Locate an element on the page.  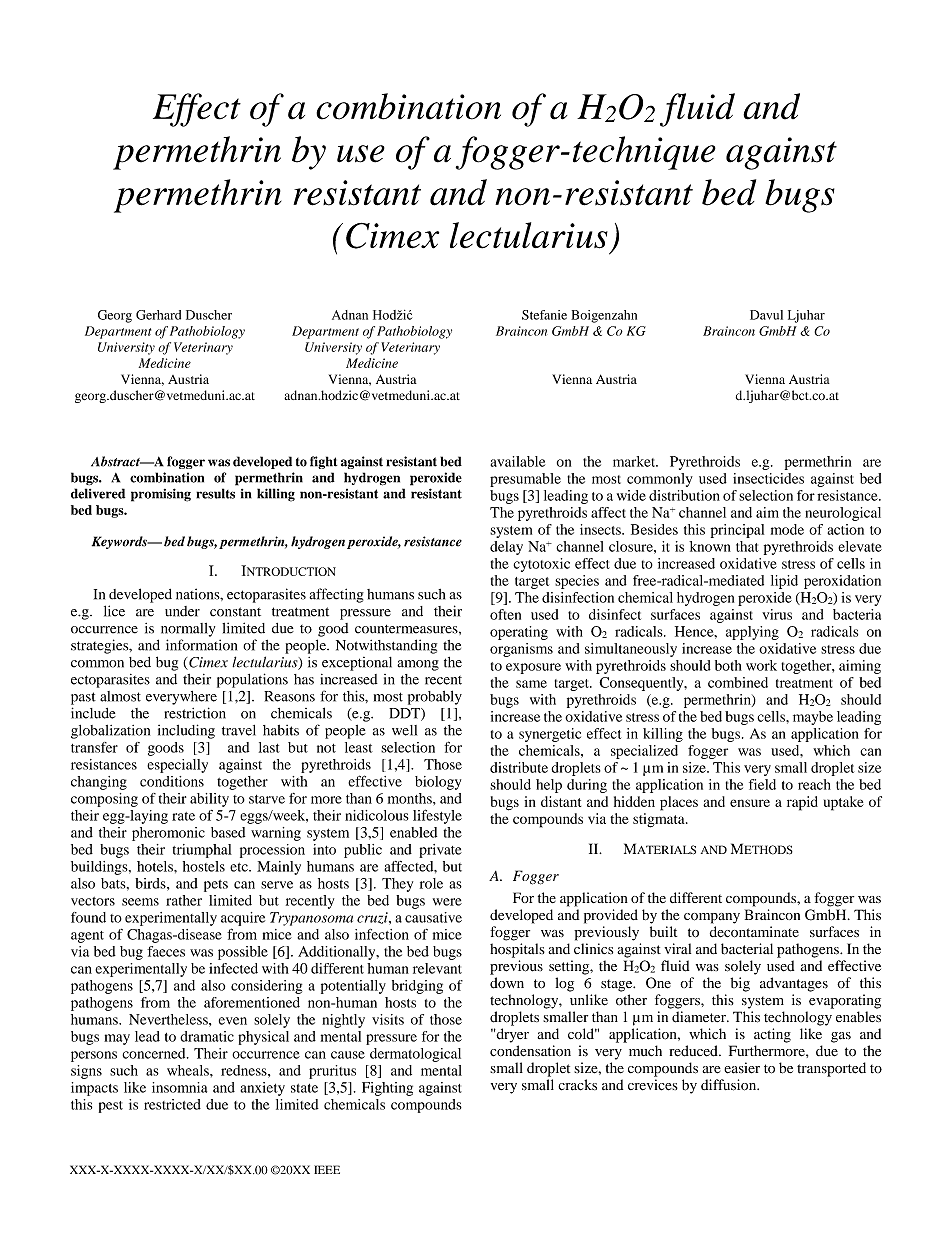
restricted is located at coordinates (172, 1104).
